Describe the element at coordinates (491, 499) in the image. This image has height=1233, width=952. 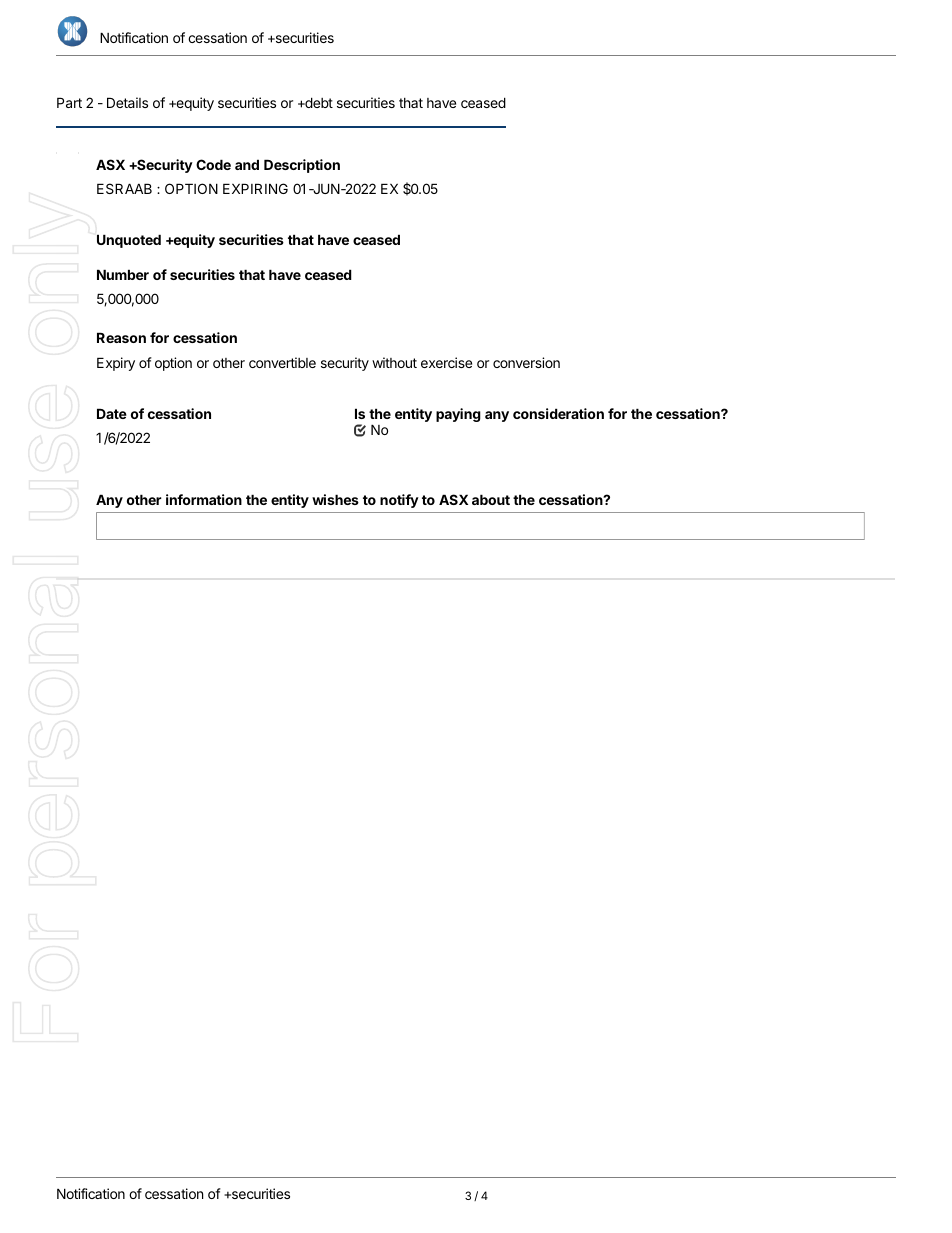
I see `about` at that location.
